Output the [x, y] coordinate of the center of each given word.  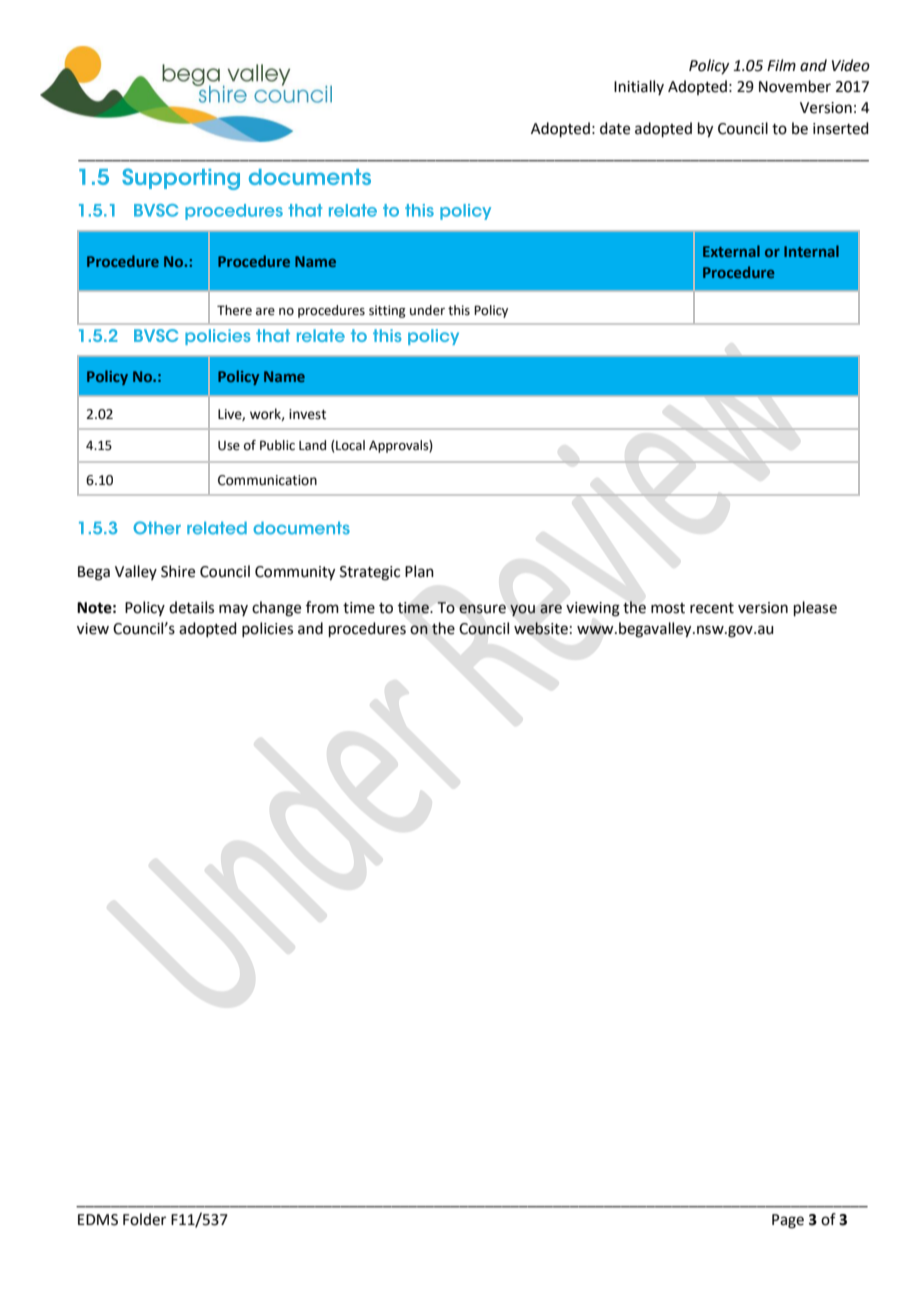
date [615, 128]
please [815, 608]
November [795, 86]
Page [788, 1221]
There [234, 310]
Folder [144, 1219]
